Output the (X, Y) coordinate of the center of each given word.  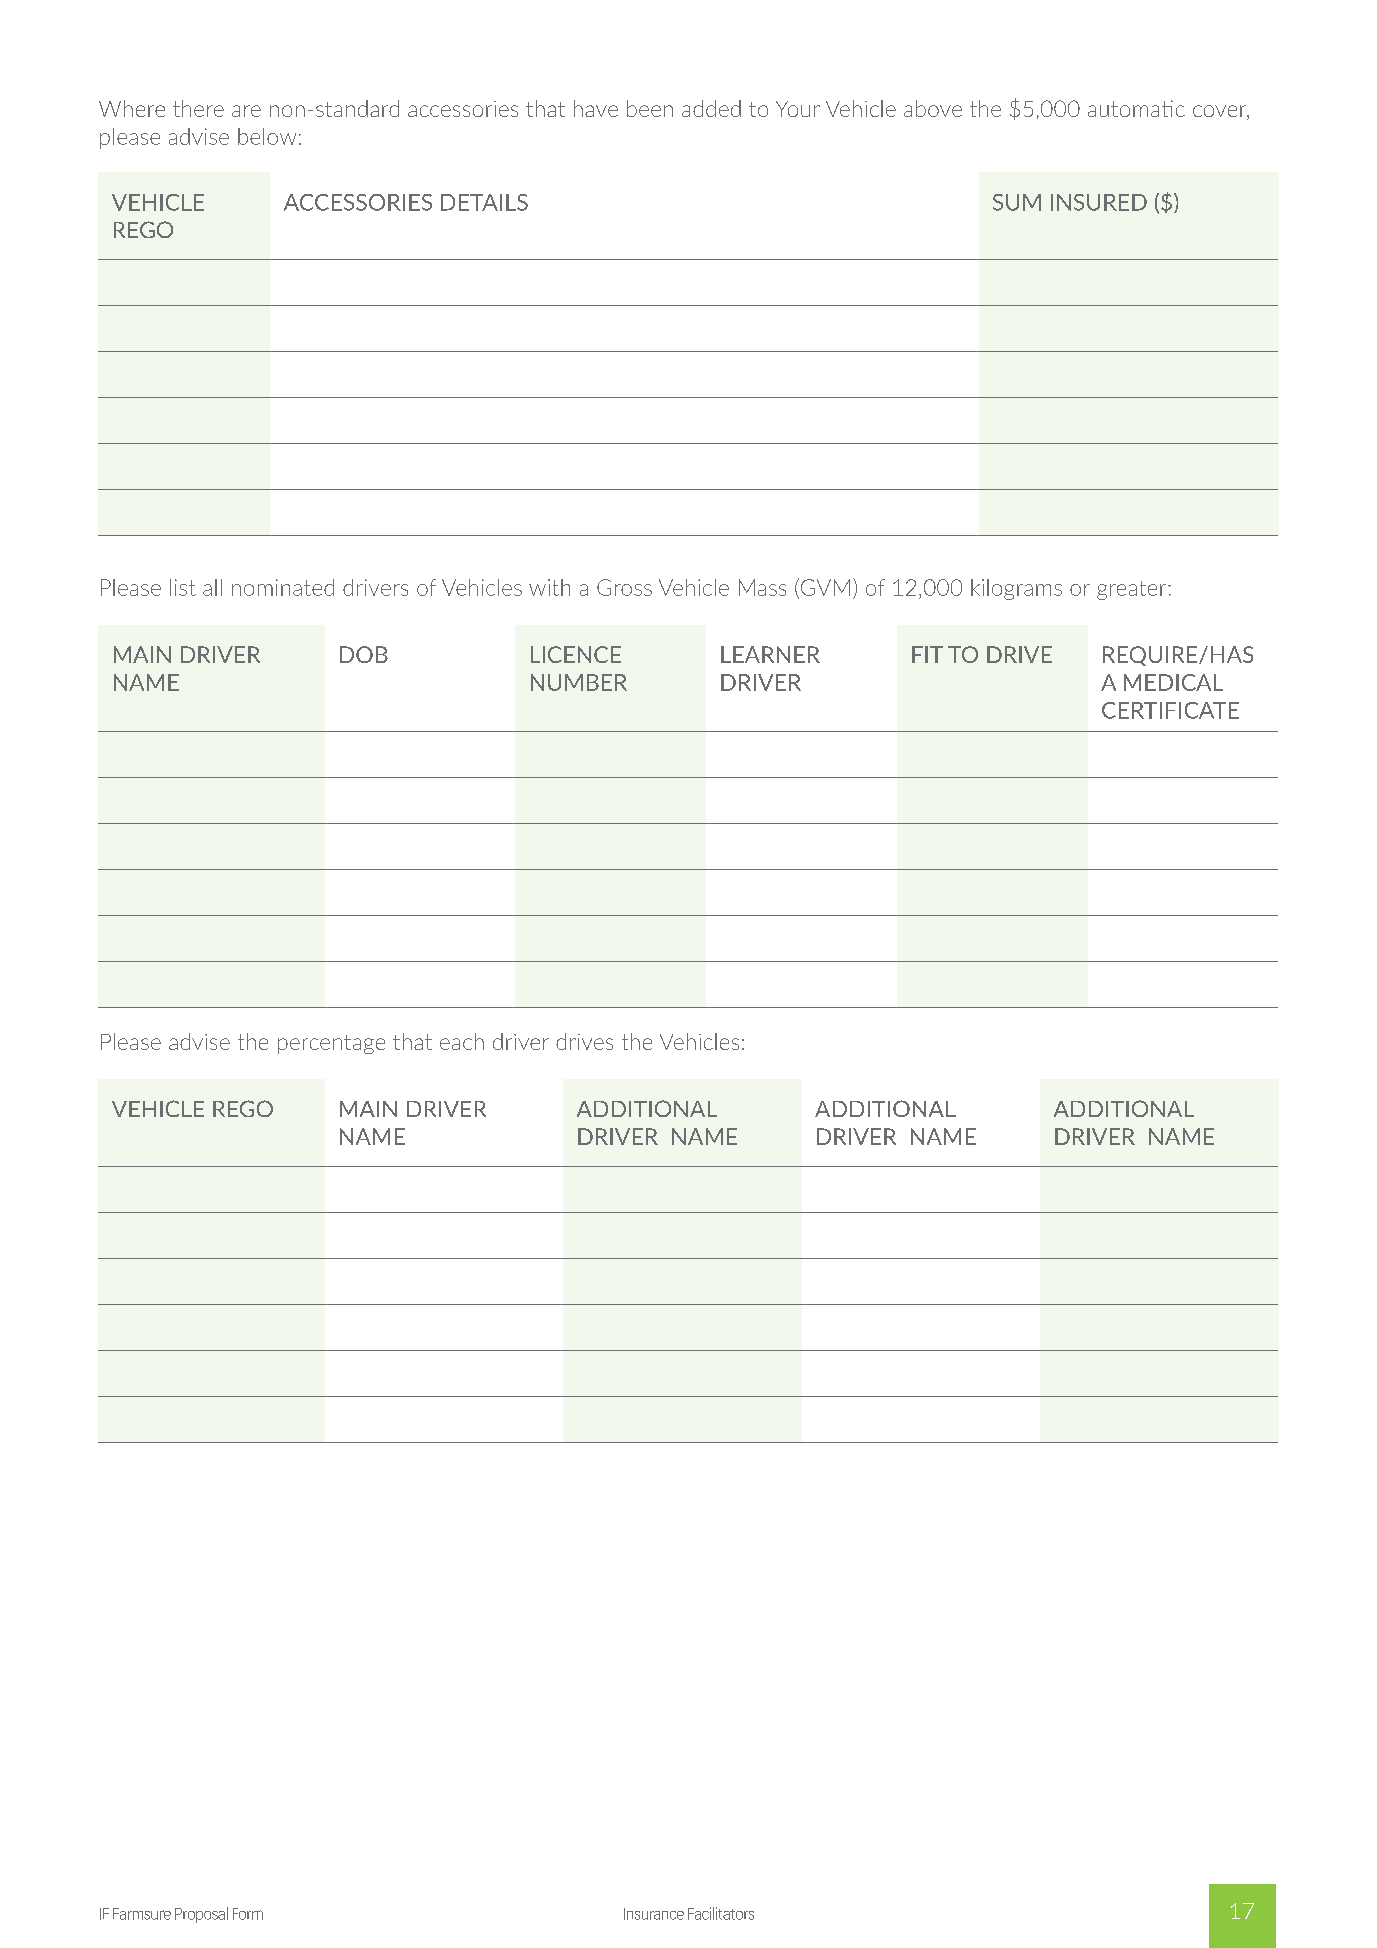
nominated (283, 587)
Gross (624, 587)
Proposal (201, 1915)
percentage (331, 1044)
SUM (1017, 202)
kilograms (1016, 589)
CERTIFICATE (1170, 710)
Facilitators (721, 1913)
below (267, 136)
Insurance (654, 1914)
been (650, 108)
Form (248, 1914)
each (462, 1041)
